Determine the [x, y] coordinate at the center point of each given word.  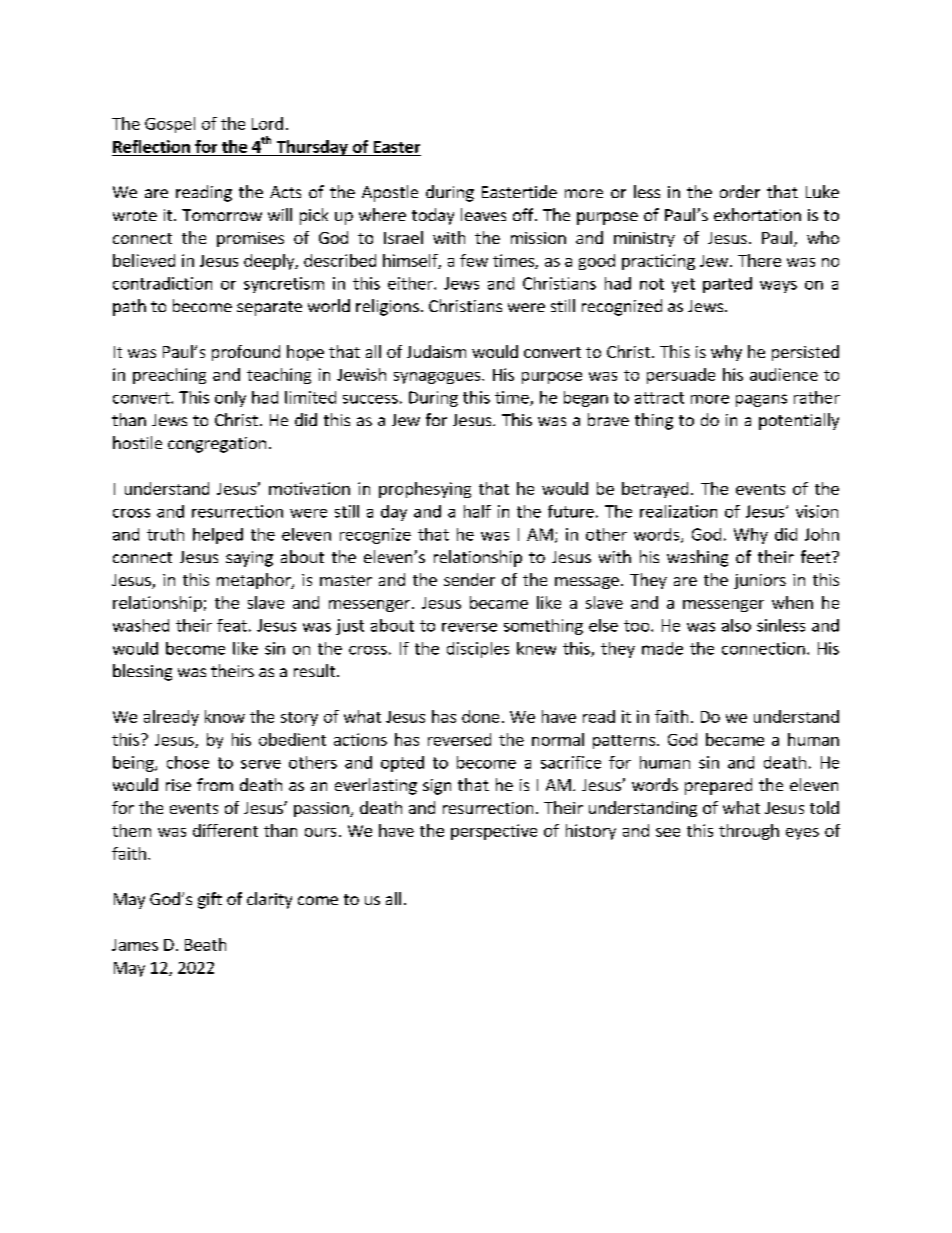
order [740, 191]
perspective [494, 832]
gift [210, 900]
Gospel [170, 125]
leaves [483, 214]
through [749, 832]
